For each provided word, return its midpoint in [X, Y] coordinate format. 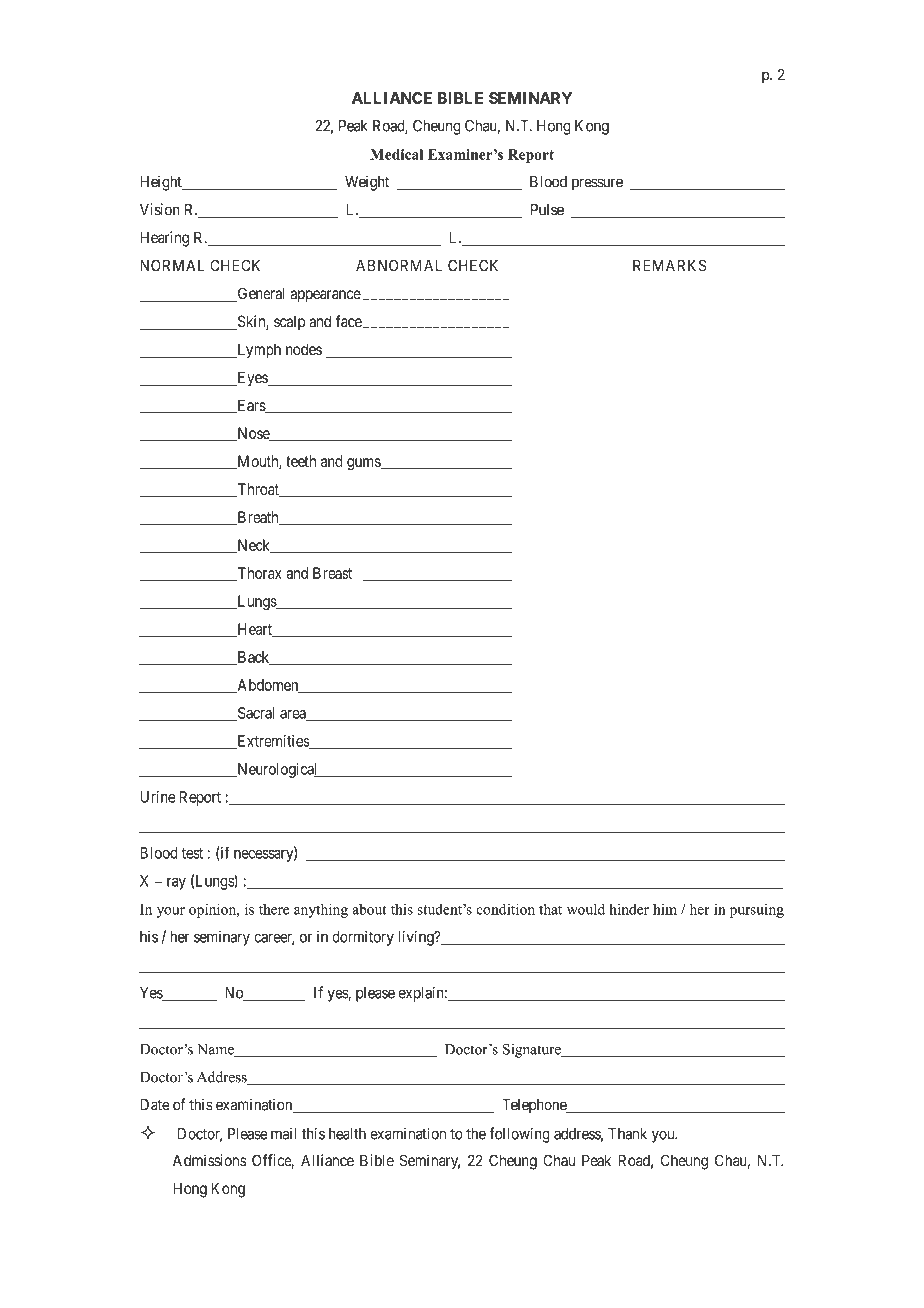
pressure [597, 184]
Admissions [210, 1160]
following [519, 1135]
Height [162, 183]
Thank [627, 1134]
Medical [397, 154]
